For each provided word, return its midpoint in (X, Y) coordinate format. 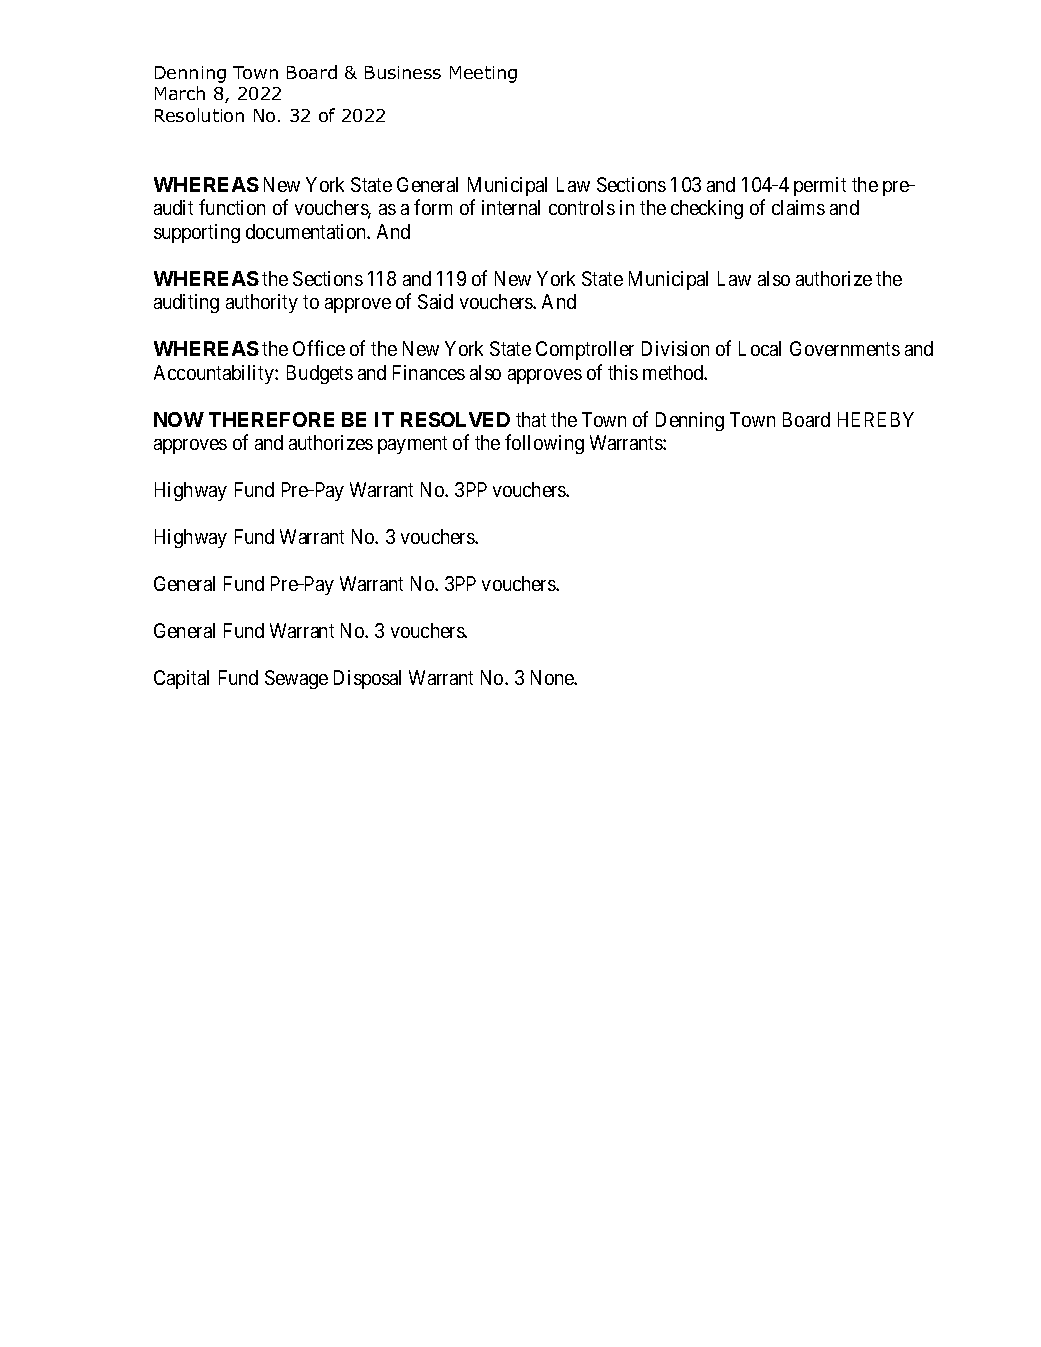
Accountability (215, 374)
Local (760, 348)
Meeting (483, 74)
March (180, 93)
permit (820, 186)
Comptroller (585, 350)
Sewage (296, 679)
